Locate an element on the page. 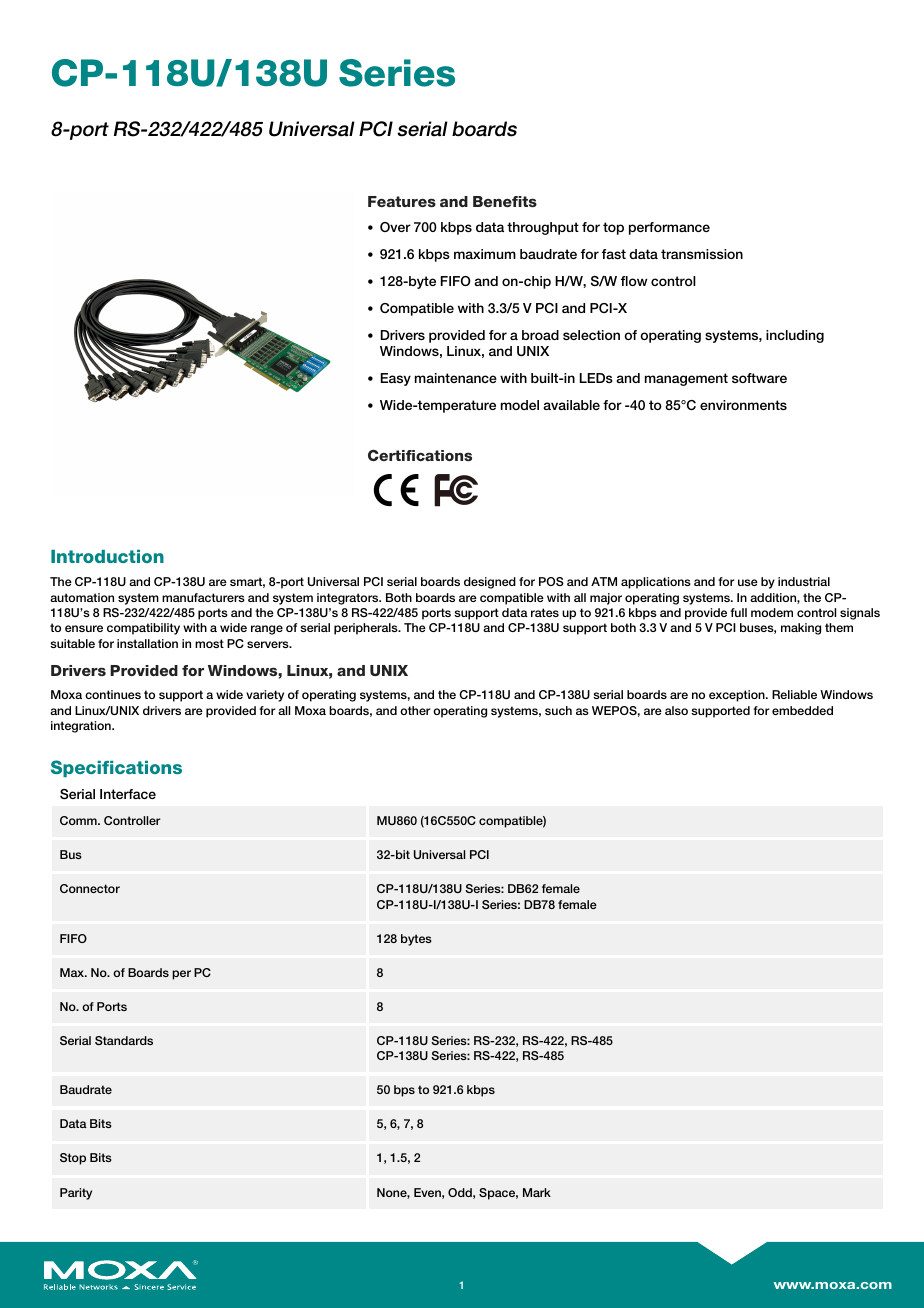 Image resolution: width=924 pixels, height=1308 pixels. Mark is located at coordinates (537, 1192).
